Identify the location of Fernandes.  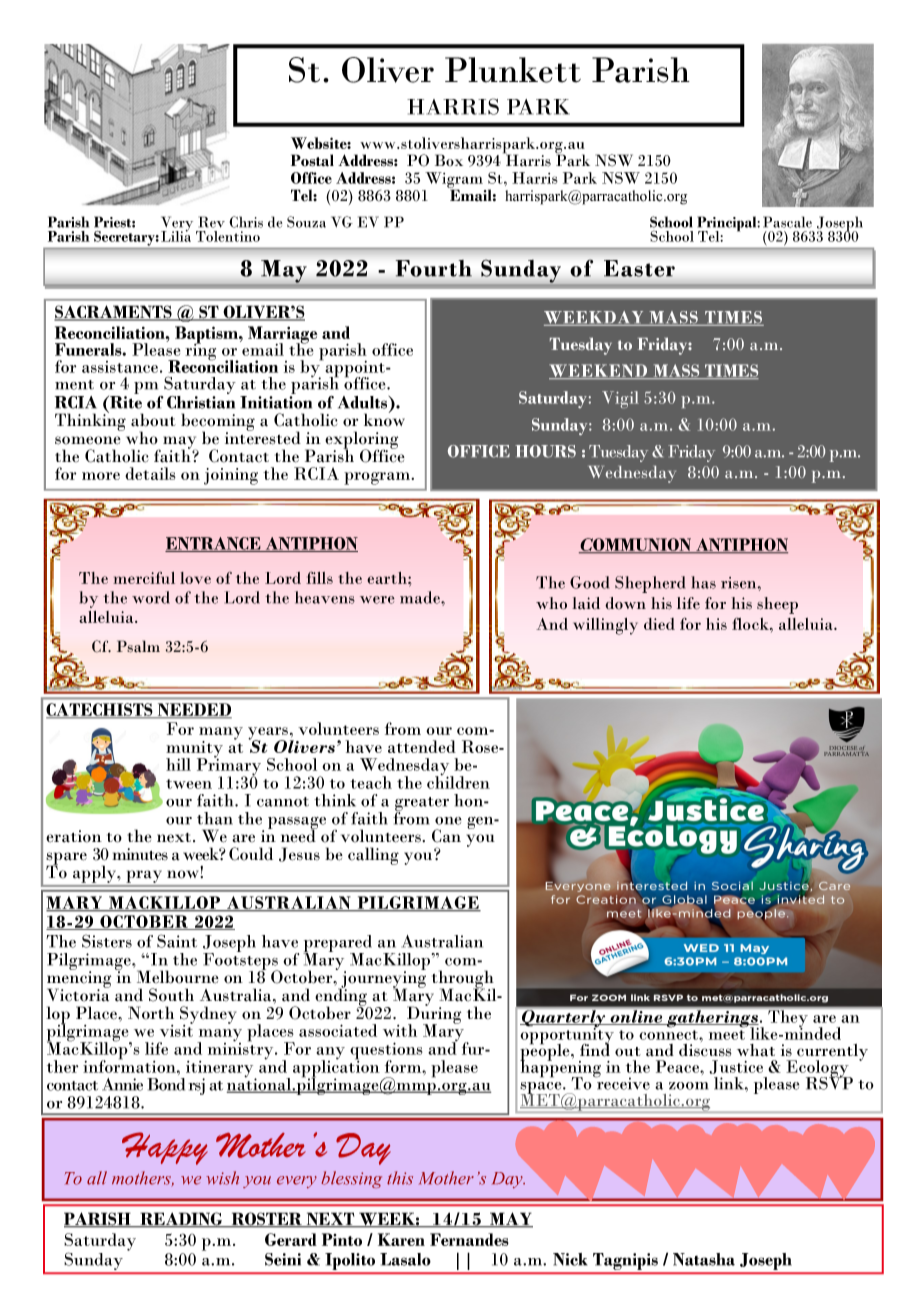
(469, 1239).
